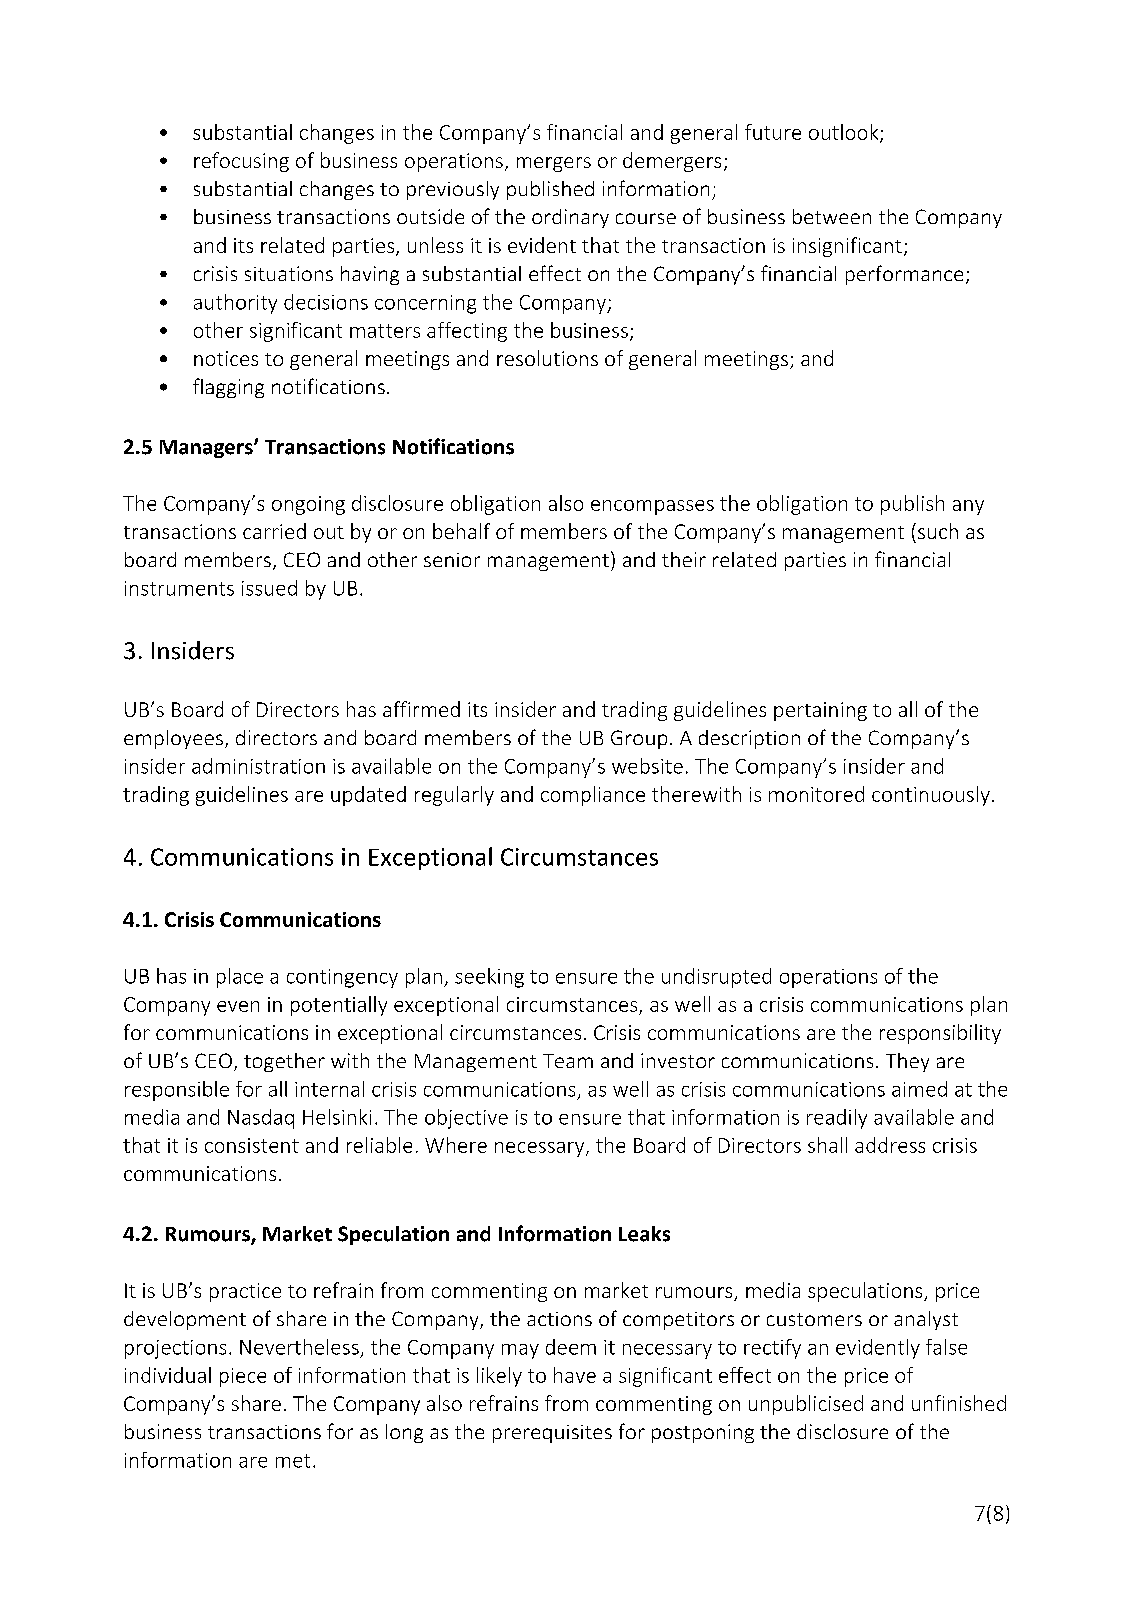 The image size is (1147, 1623). Describe the element at coordinates (570, 218) in the page. I see `ordinary` at that location.
